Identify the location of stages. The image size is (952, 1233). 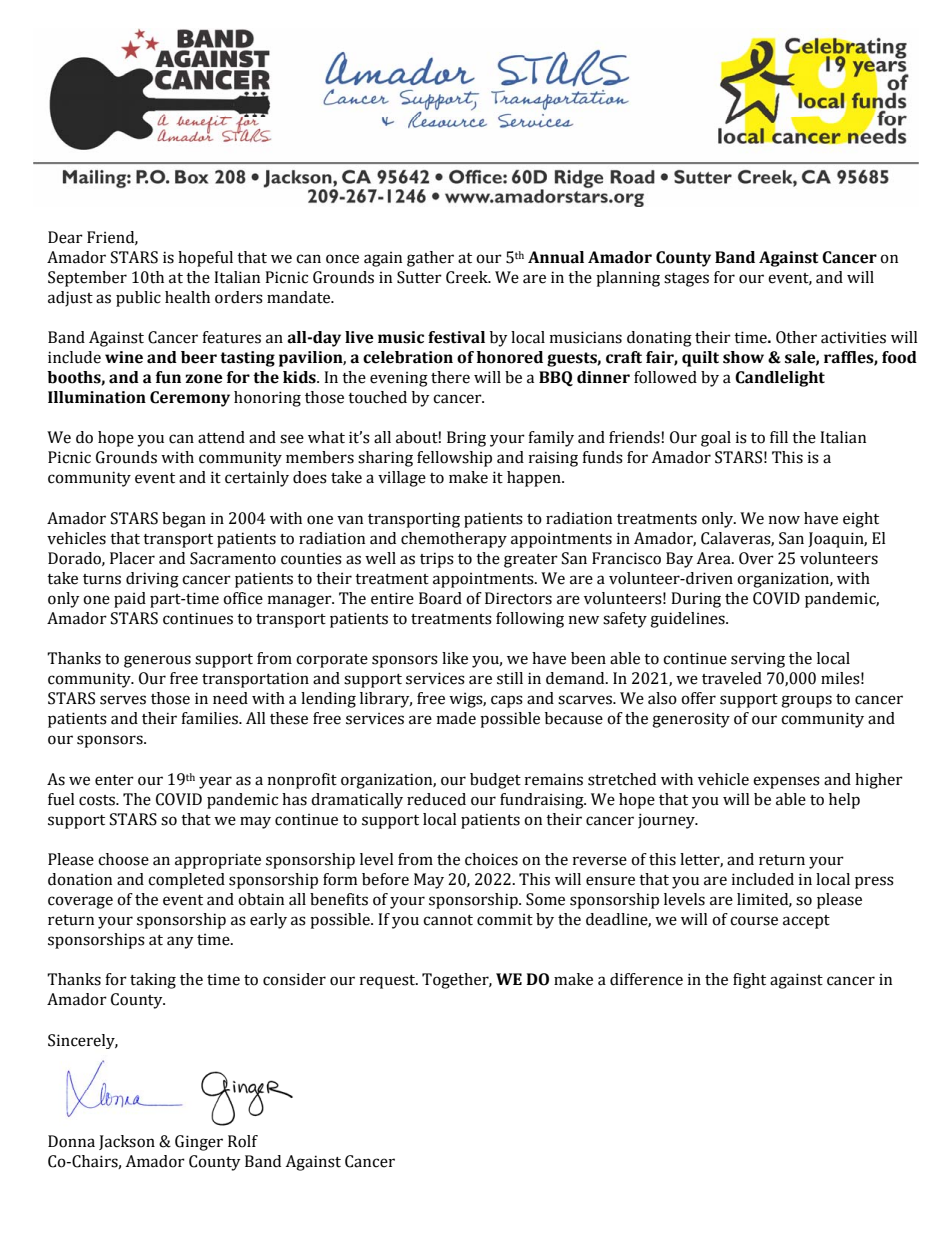
(686, 280).
